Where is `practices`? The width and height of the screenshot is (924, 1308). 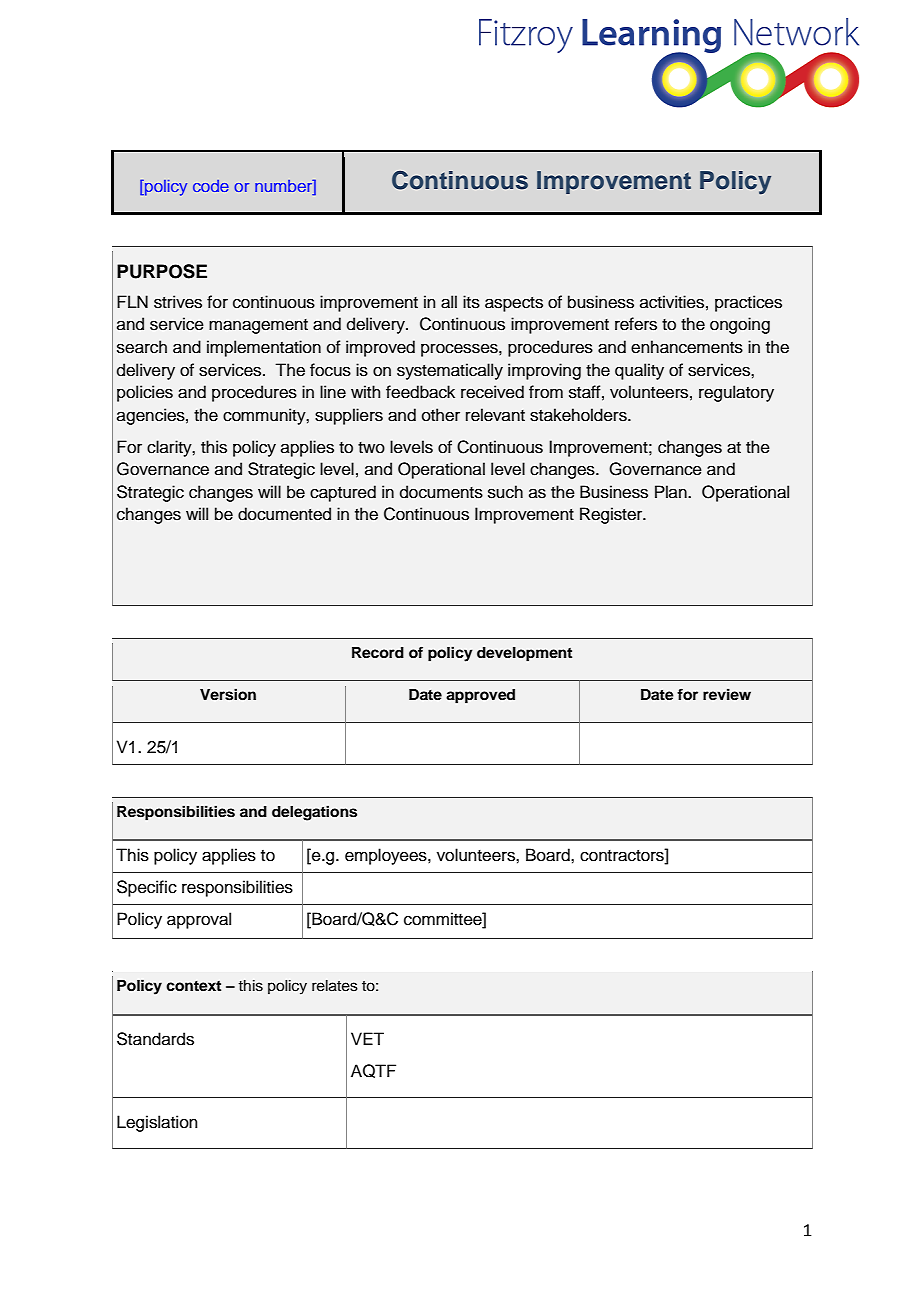
practices is located at coordinates (748, 303).
